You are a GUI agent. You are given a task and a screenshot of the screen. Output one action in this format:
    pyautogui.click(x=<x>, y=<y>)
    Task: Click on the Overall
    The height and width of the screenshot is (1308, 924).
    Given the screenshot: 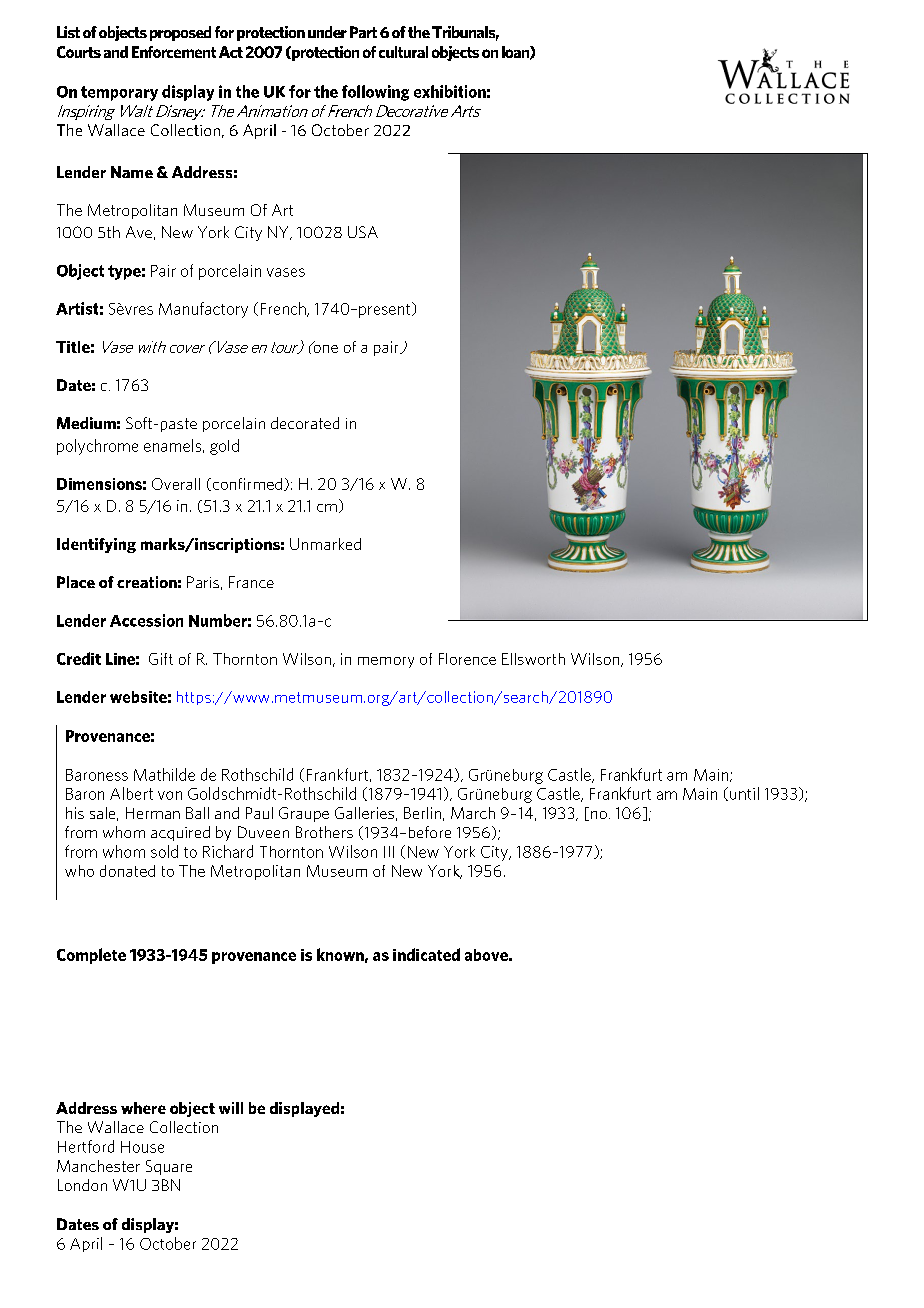 What is the action you would take?
    pyautogui.click(x=176, y=484)
